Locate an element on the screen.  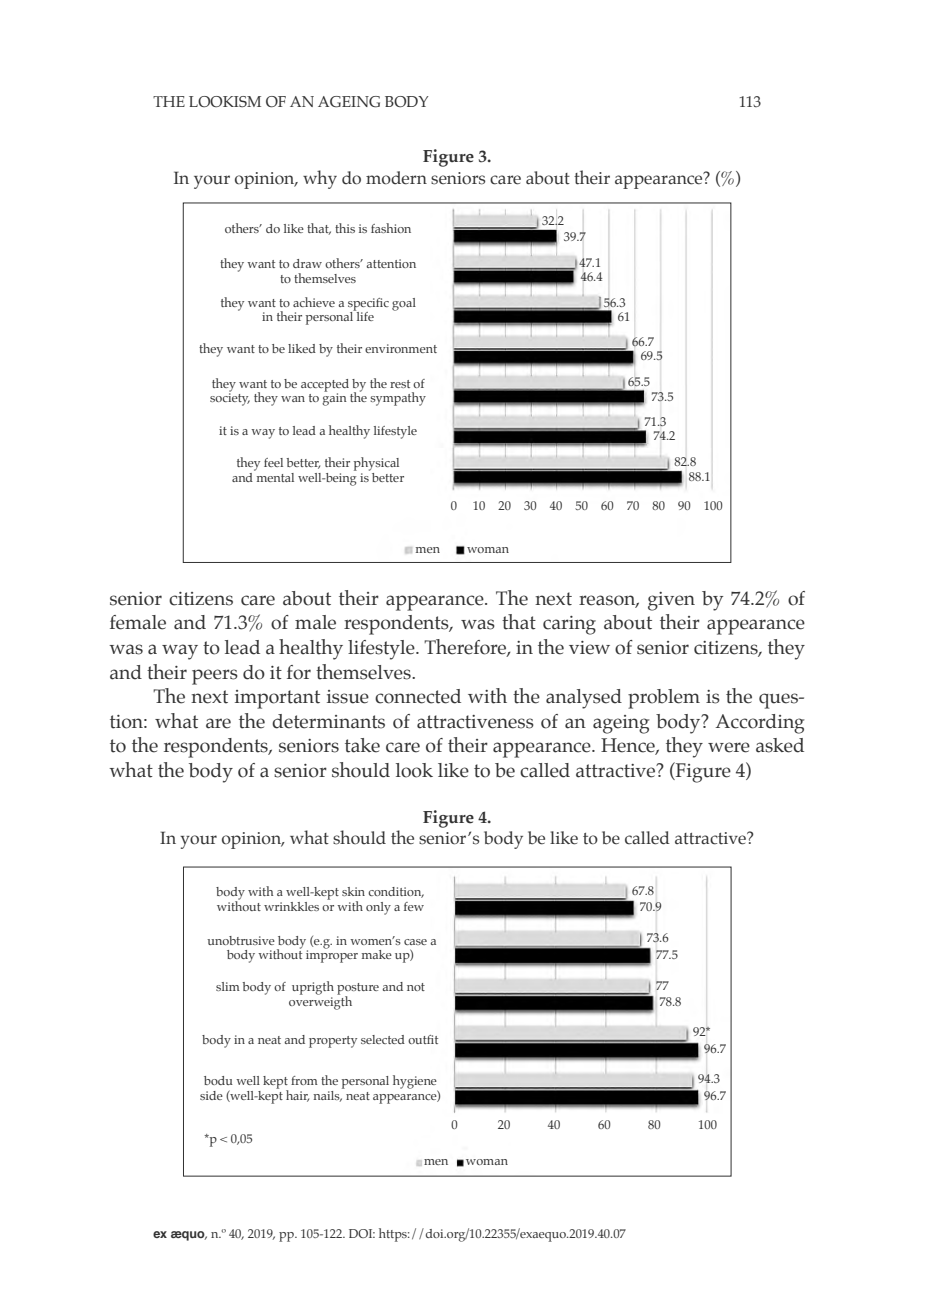
why is located at coordinates (320, 179).
